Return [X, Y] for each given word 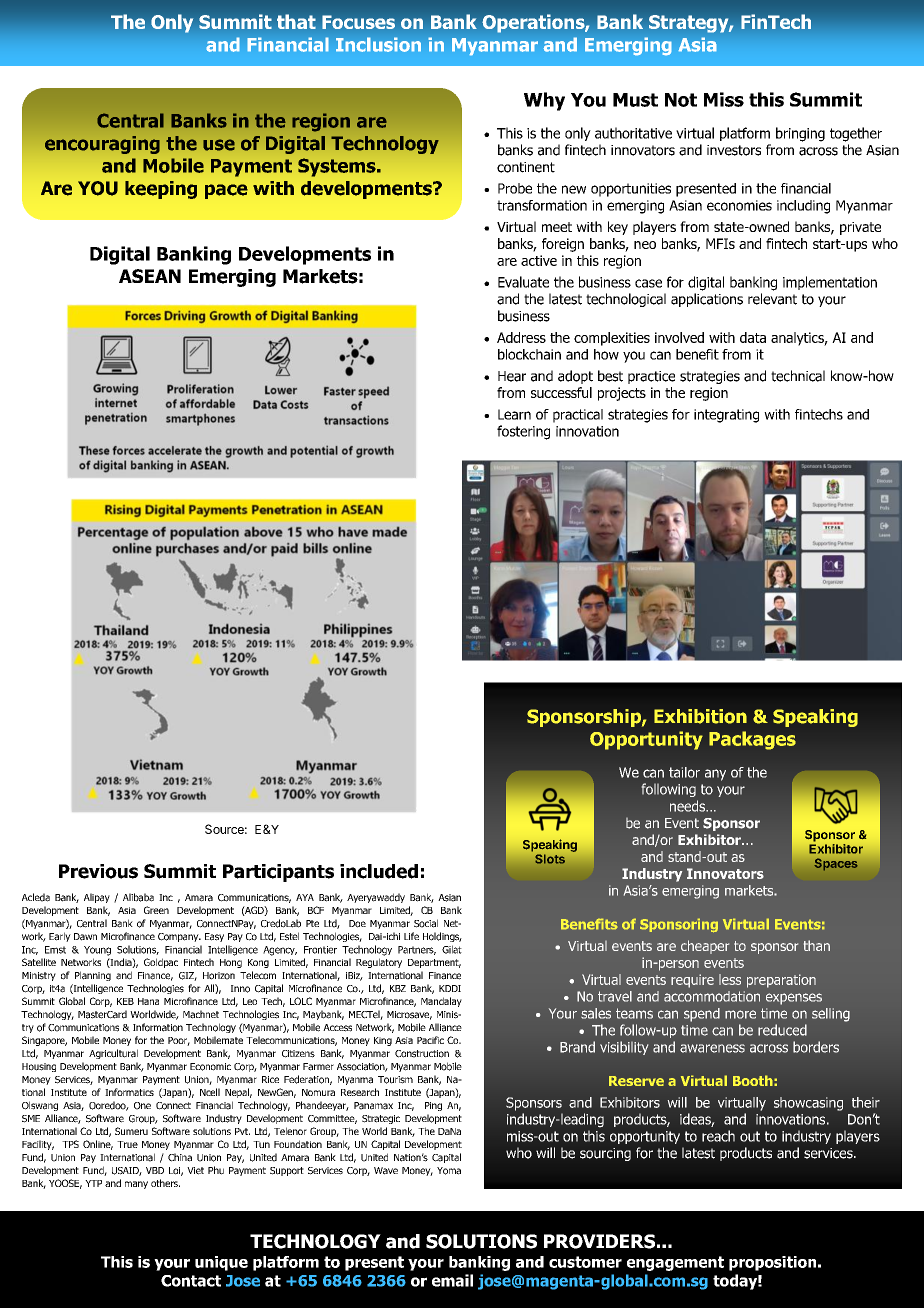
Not [681, 100]
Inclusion [378, 44]
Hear [512, 376]
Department [434, 963]
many [136, 1185]
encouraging [102, 145]
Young [97, 951]
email [452, 1280]
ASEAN [150, 276]
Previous [98, 871]
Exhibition [700, 716]
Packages [752, 740]
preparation [781, 981]
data [753, 337]
